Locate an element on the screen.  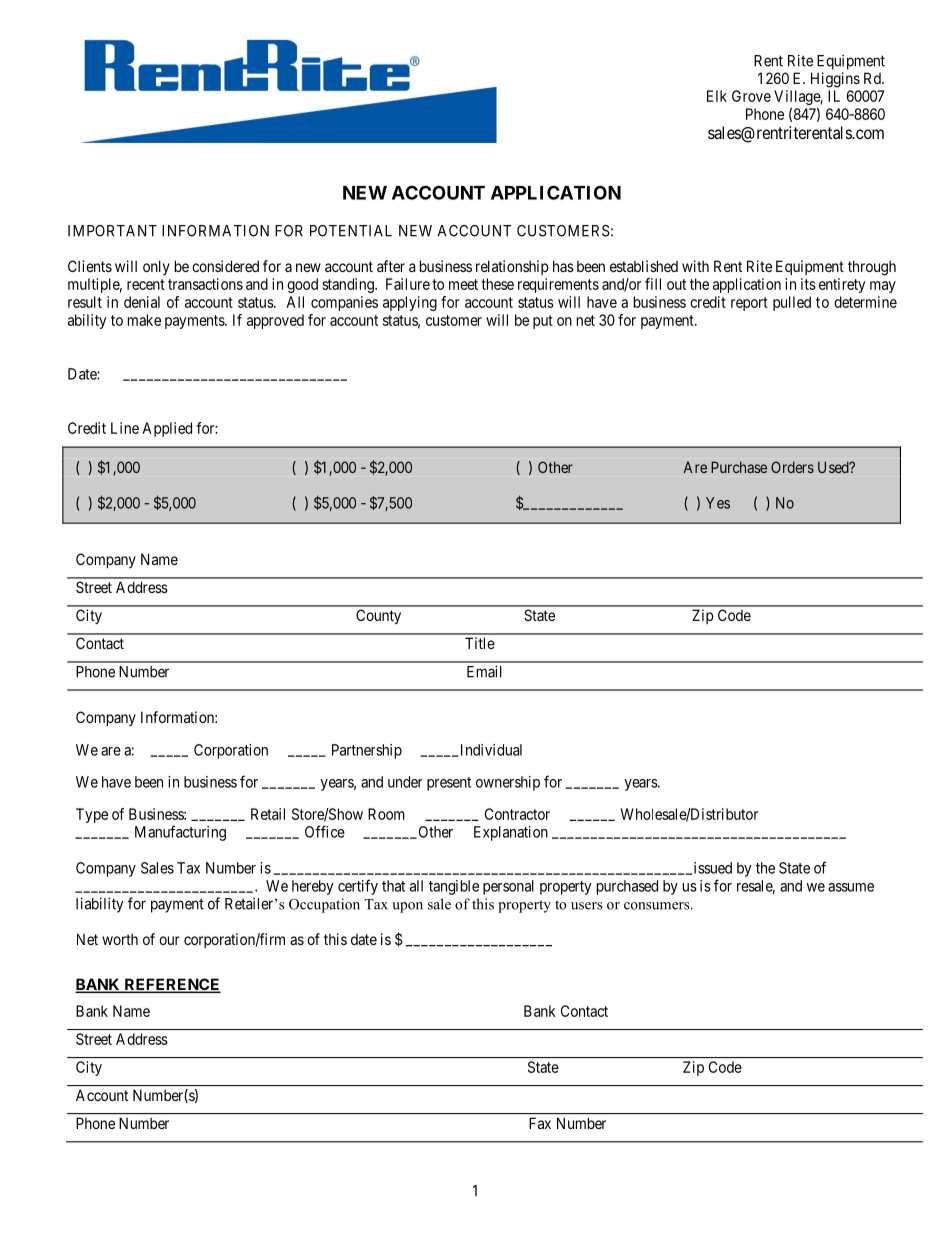
Applied is located at coordinates (167, 429).
